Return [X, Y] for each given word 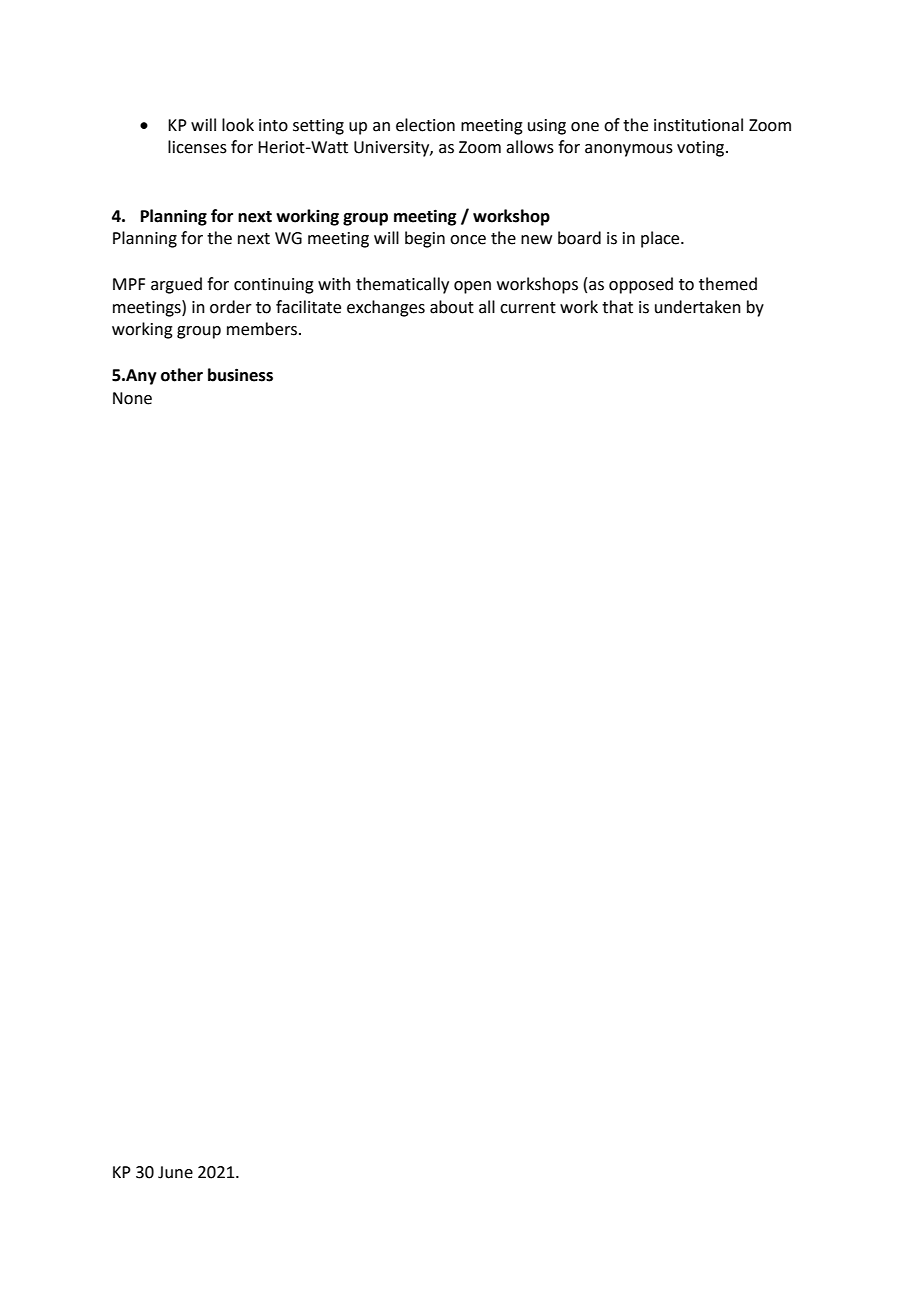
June [175, 1172]
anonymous [629, 150]
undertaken [698, 307]
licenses [197, 147]
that [617, 307]
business [240, 375]
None [132, 398]
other [182, 375]
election [425, 125]
